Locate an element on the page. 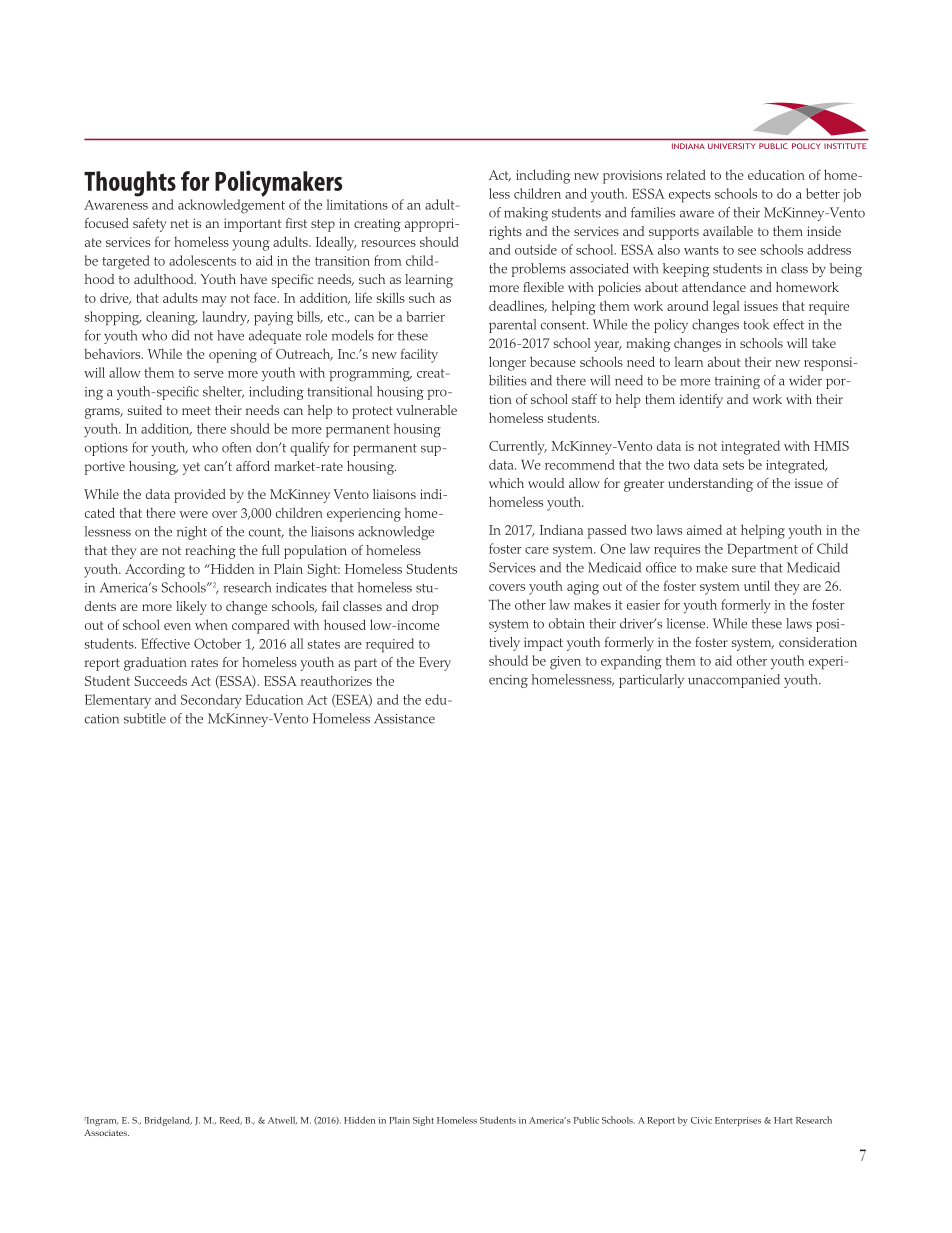  training is located at coordinates (737, 382).
